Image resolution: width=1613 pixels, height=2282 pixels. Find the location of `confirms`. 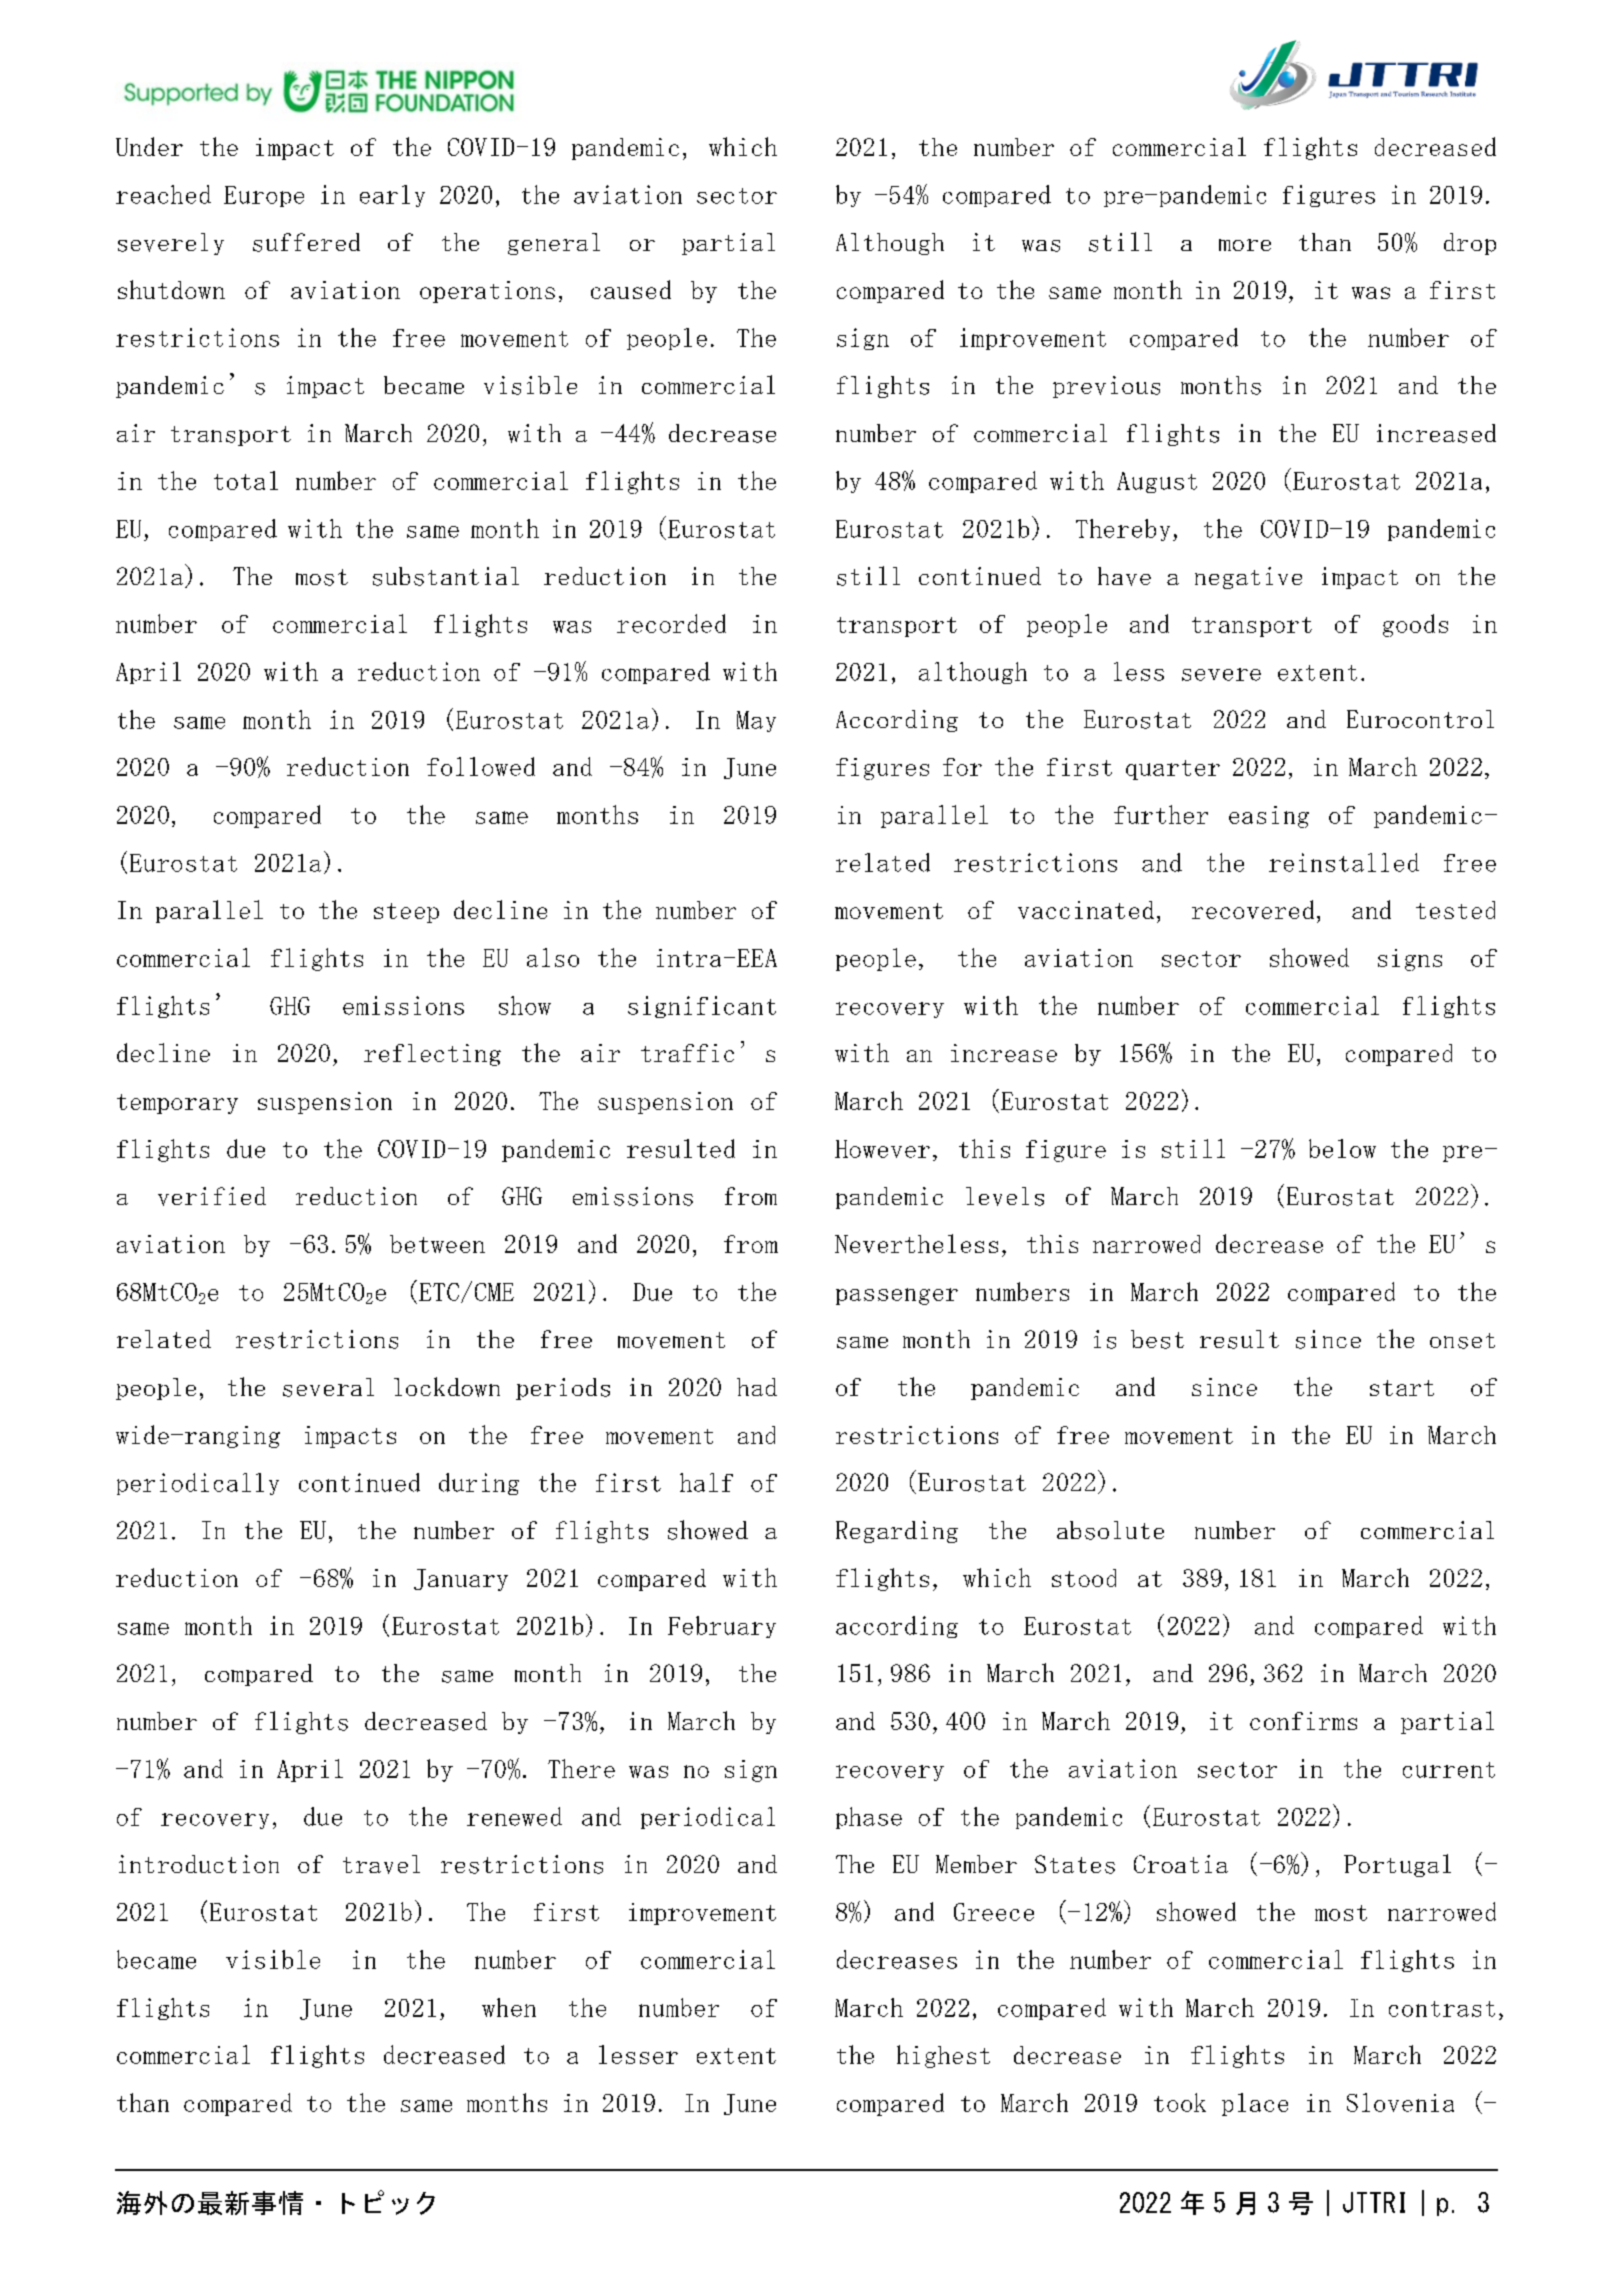

confirms is located at coordinates (1303, 1721).
